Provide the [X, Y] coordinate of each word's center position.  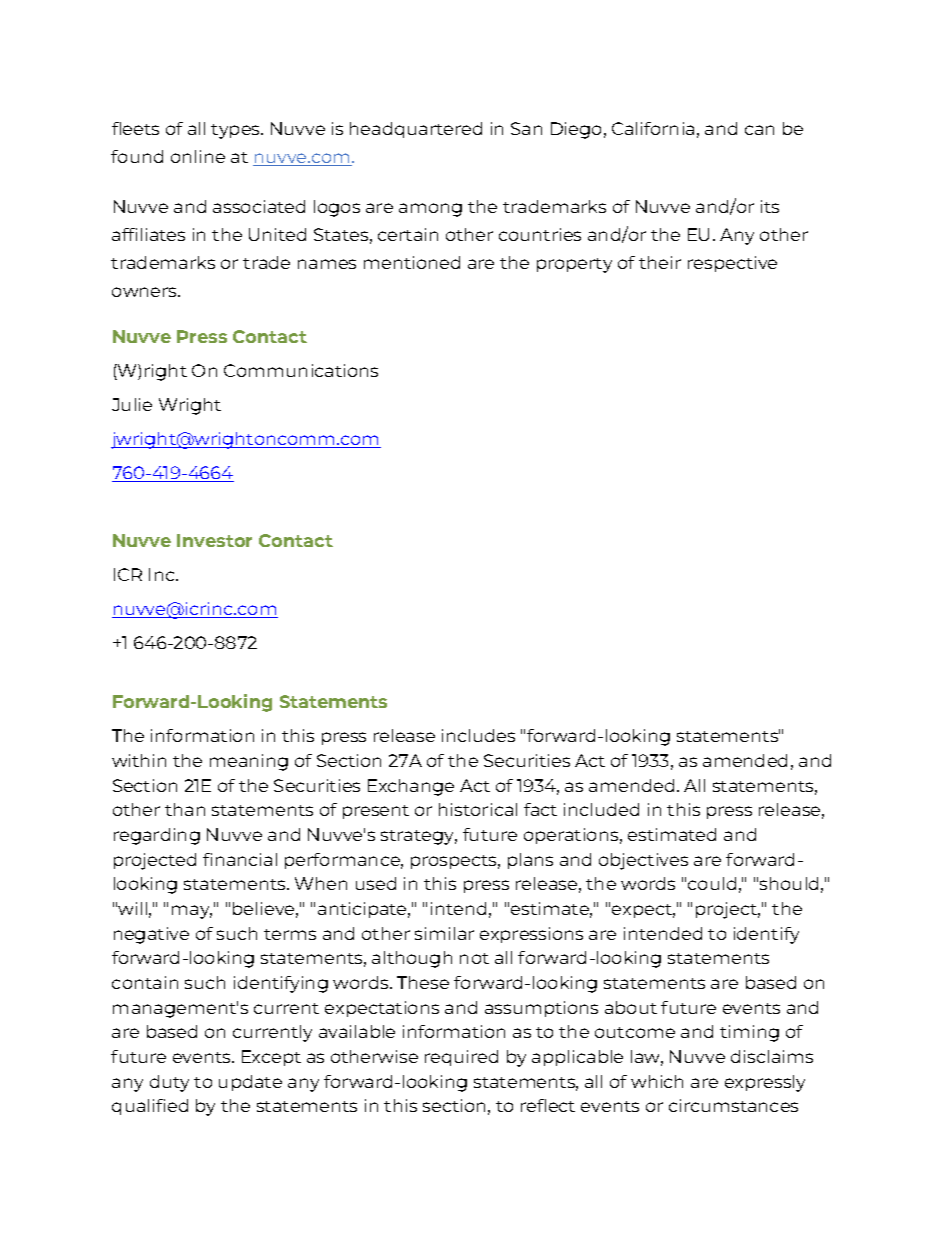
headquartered [416, 130]
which [657, 1081]
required [461, 1058]
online [198, 156]
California [653, 128]
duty [169, 1083]
